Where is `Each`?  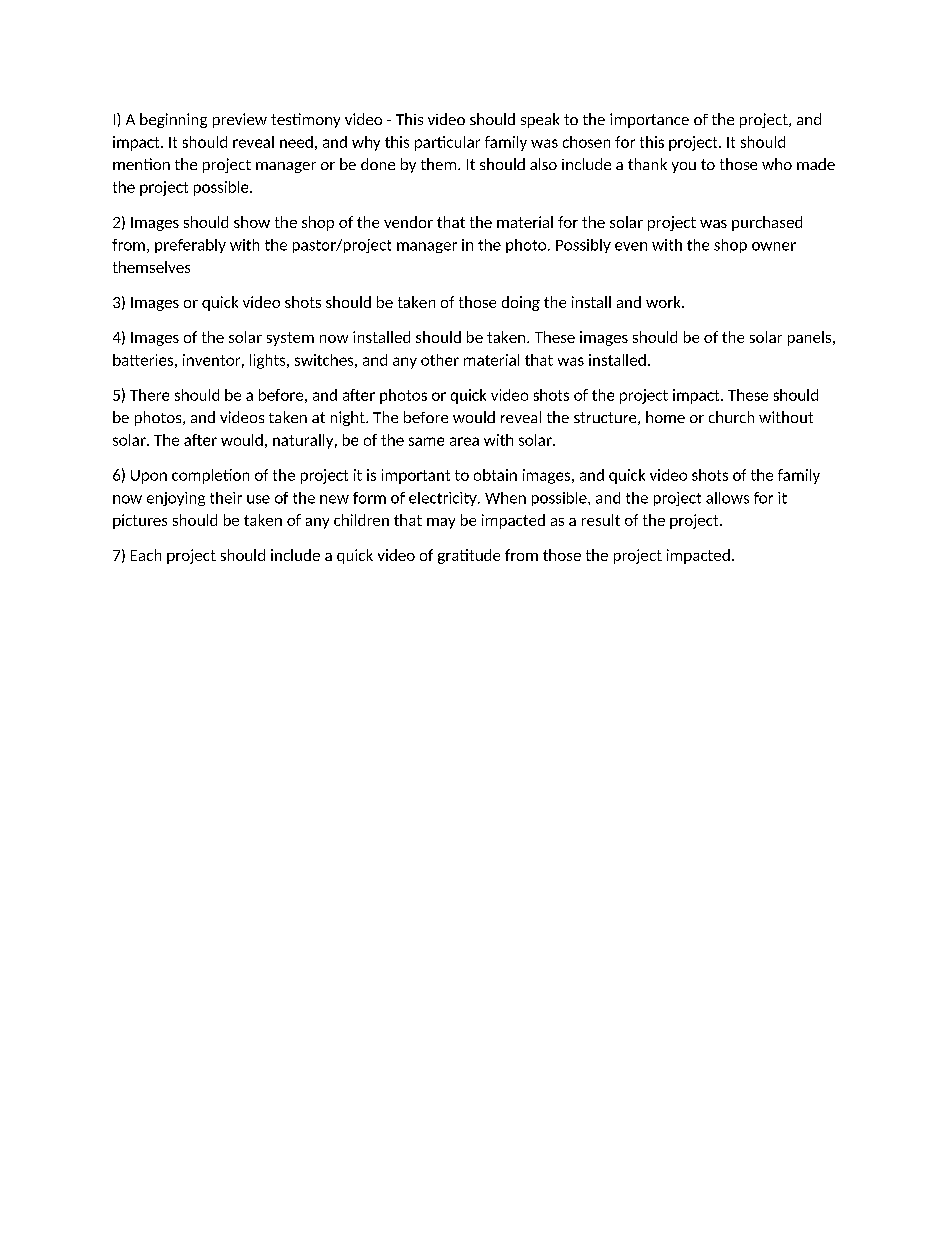 Each is located at coordinates (146, 555).
